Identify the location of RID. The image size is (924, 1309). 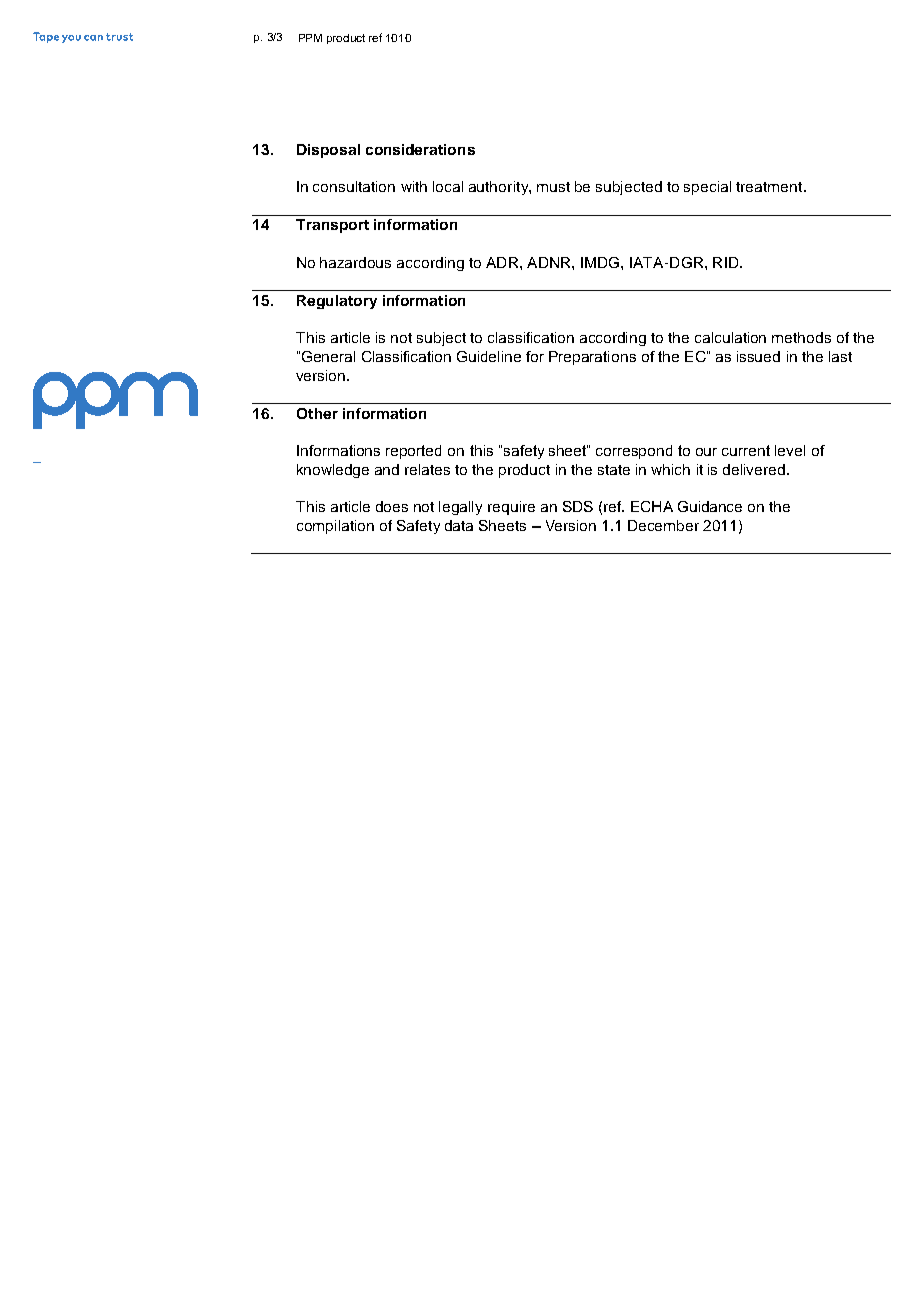
(727, 262).
